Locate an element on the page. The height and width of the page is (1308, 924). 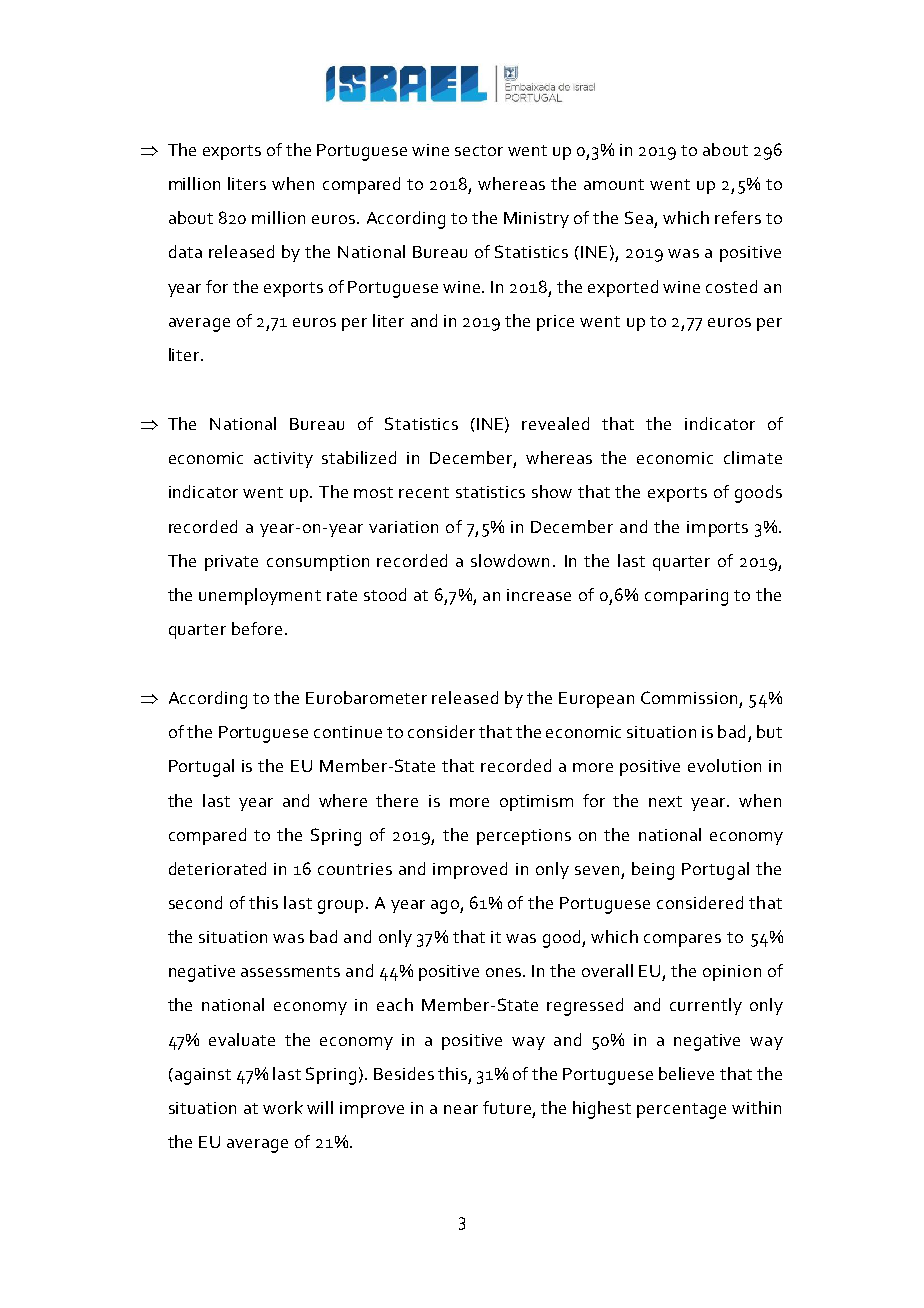
believe is located at coordinates (686, 1073).
